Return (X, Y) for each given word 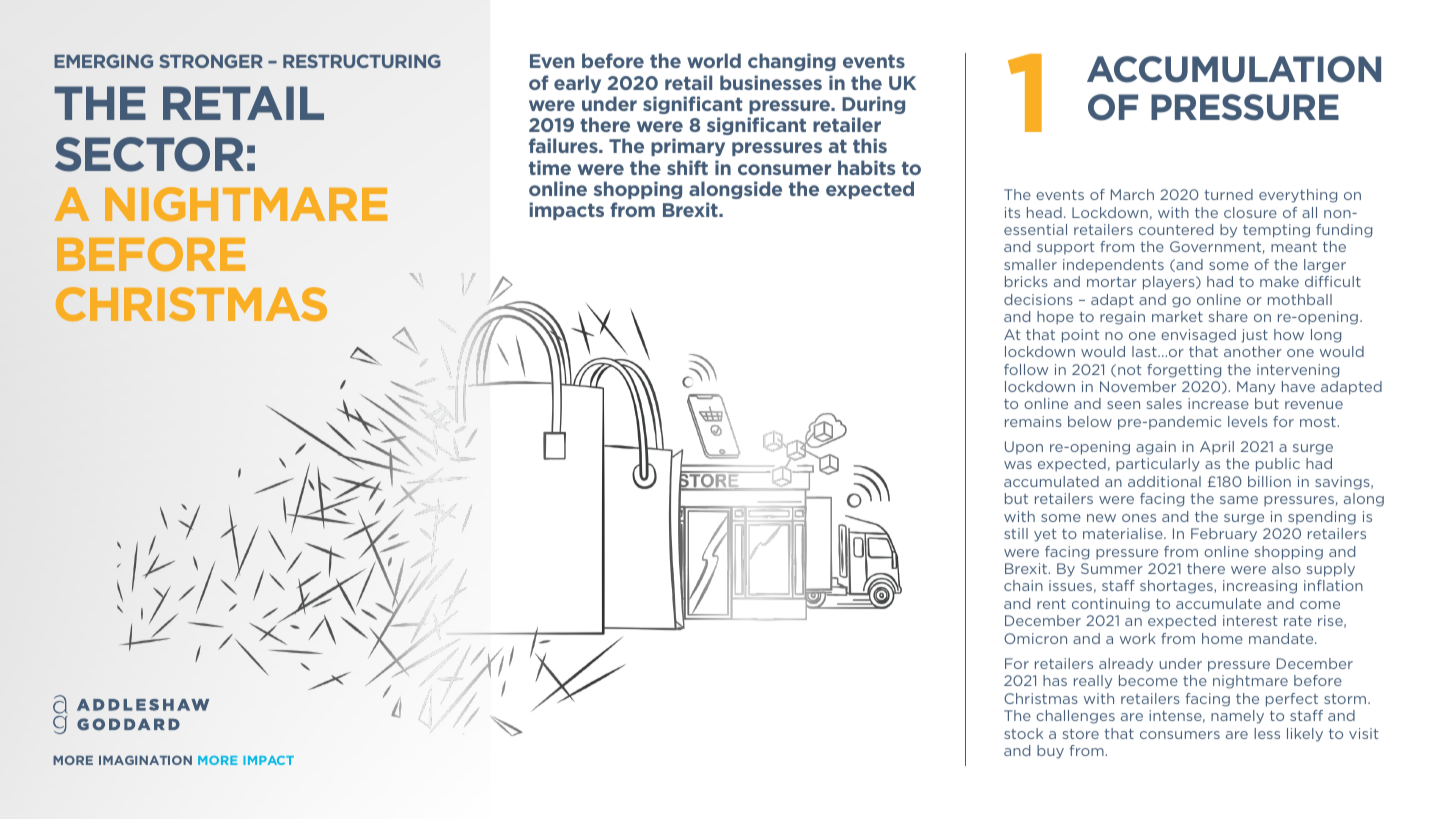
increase (1218, 403)
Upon (1024, 448)
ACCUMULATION (1234, 69)
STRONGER (211, 61)
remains (1033, 421)
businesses (771, 82)
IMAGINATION (145, 760)
